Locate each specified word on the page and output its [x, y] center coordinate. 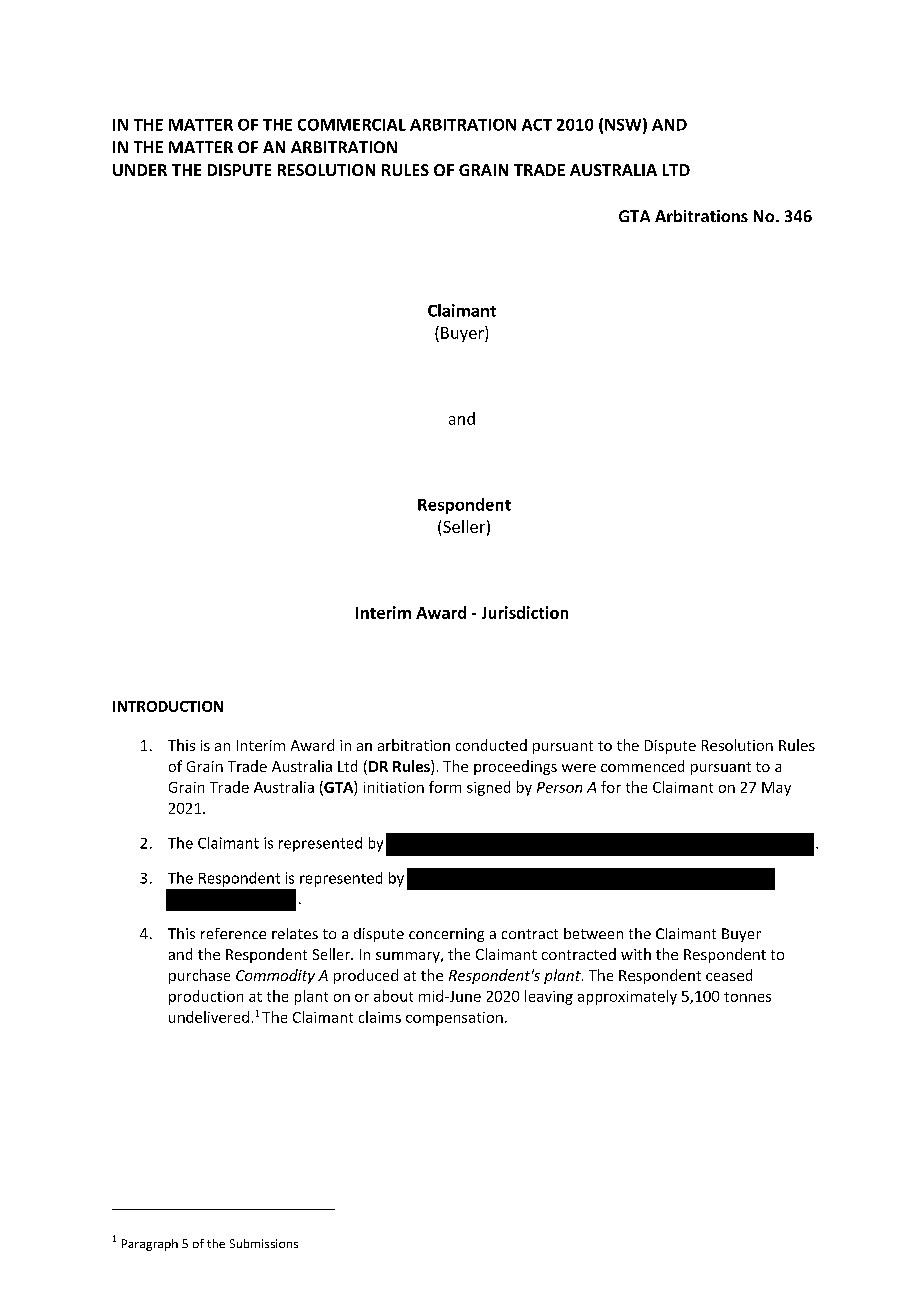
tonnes [747, 997]
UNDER [140, 170]
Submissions [264, 1243]
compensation [454, 1019]
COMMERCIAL [352, 125]
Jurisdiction [525, 612]
